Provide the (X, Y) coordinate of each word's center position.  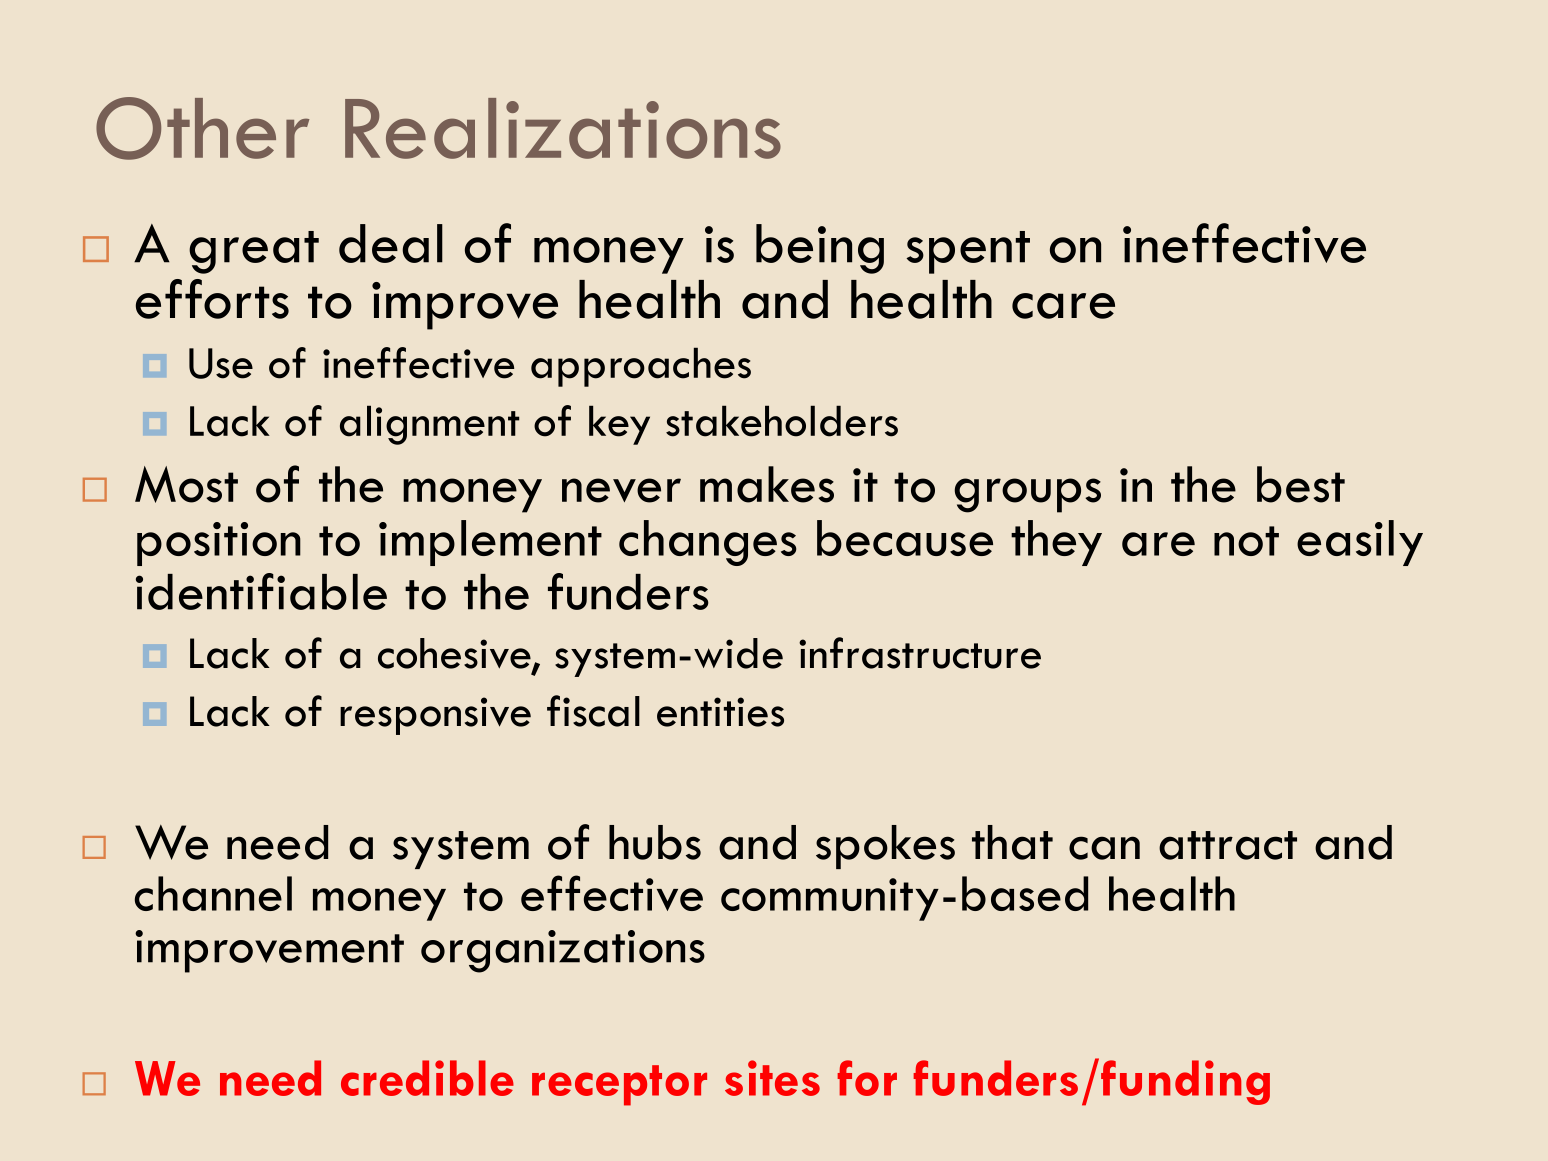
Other (202, 128)
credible (427, 1078)
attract (1228, 845)
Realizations (563, 128)
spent (968, 252)
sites (772, 1078)
